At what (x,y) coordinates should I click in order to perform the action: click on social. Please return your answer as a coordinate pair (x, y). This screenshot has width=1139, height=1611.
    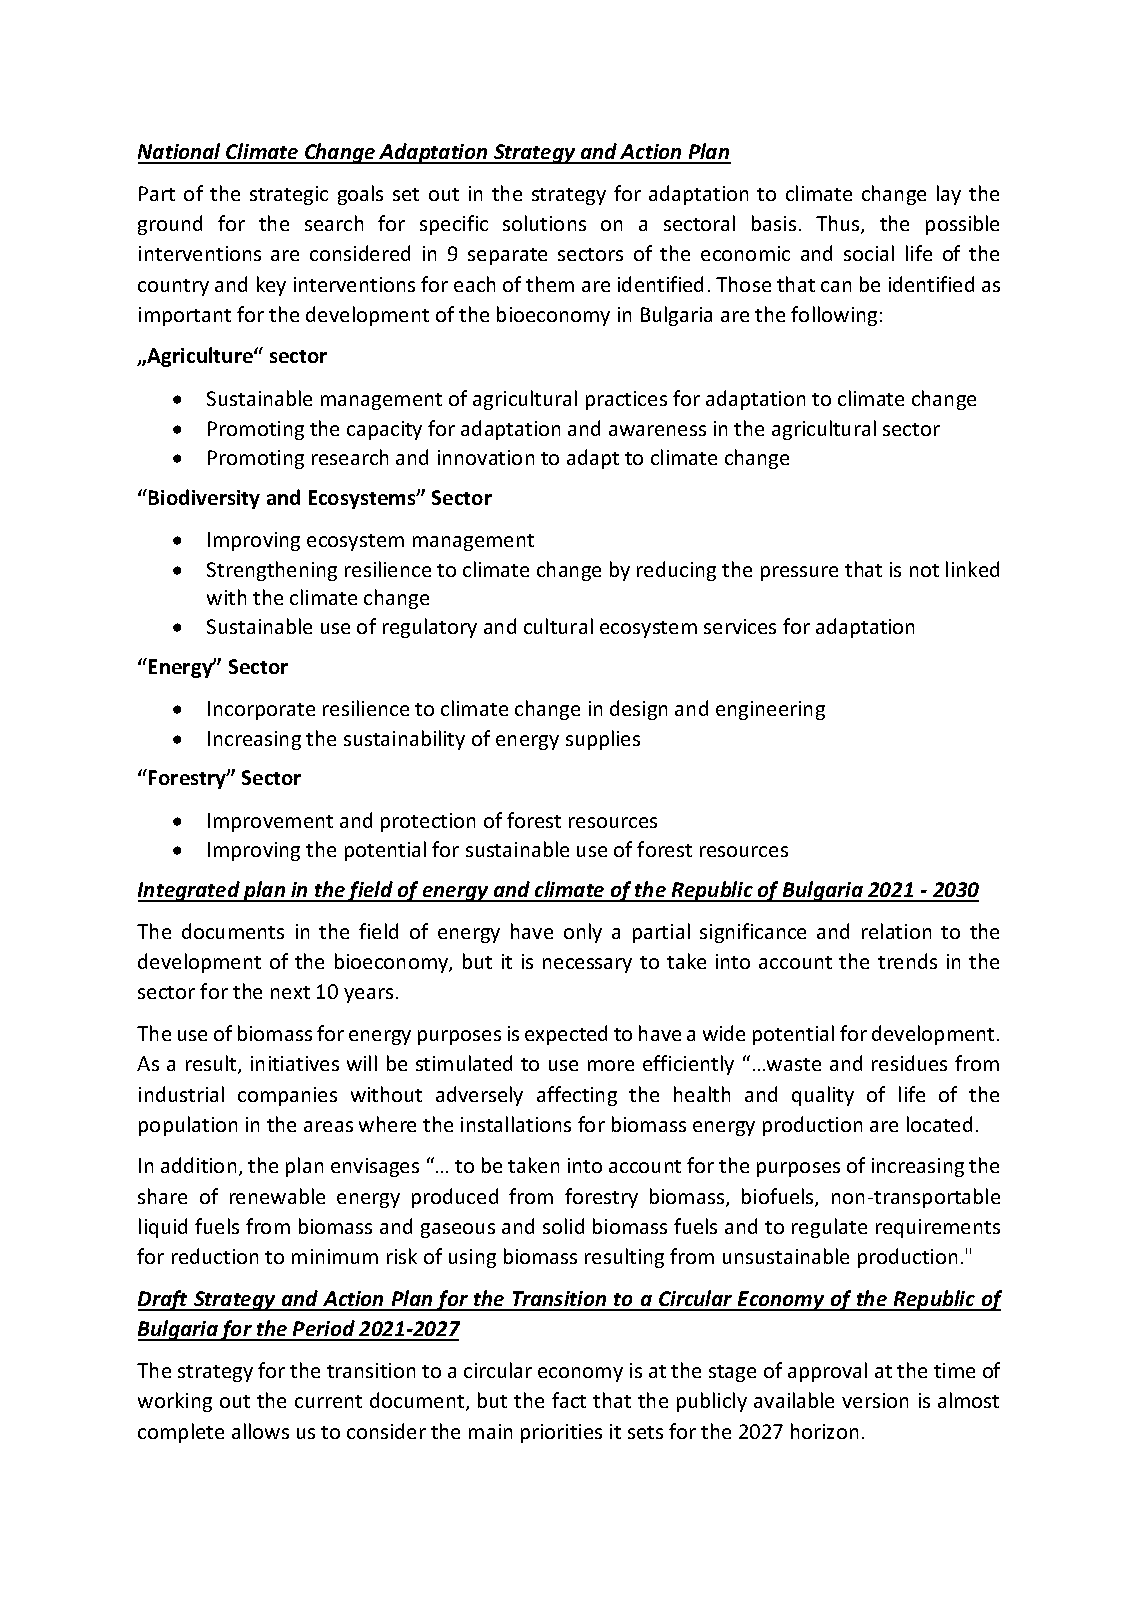
    Looking at the image, I should click on (869, 253).
